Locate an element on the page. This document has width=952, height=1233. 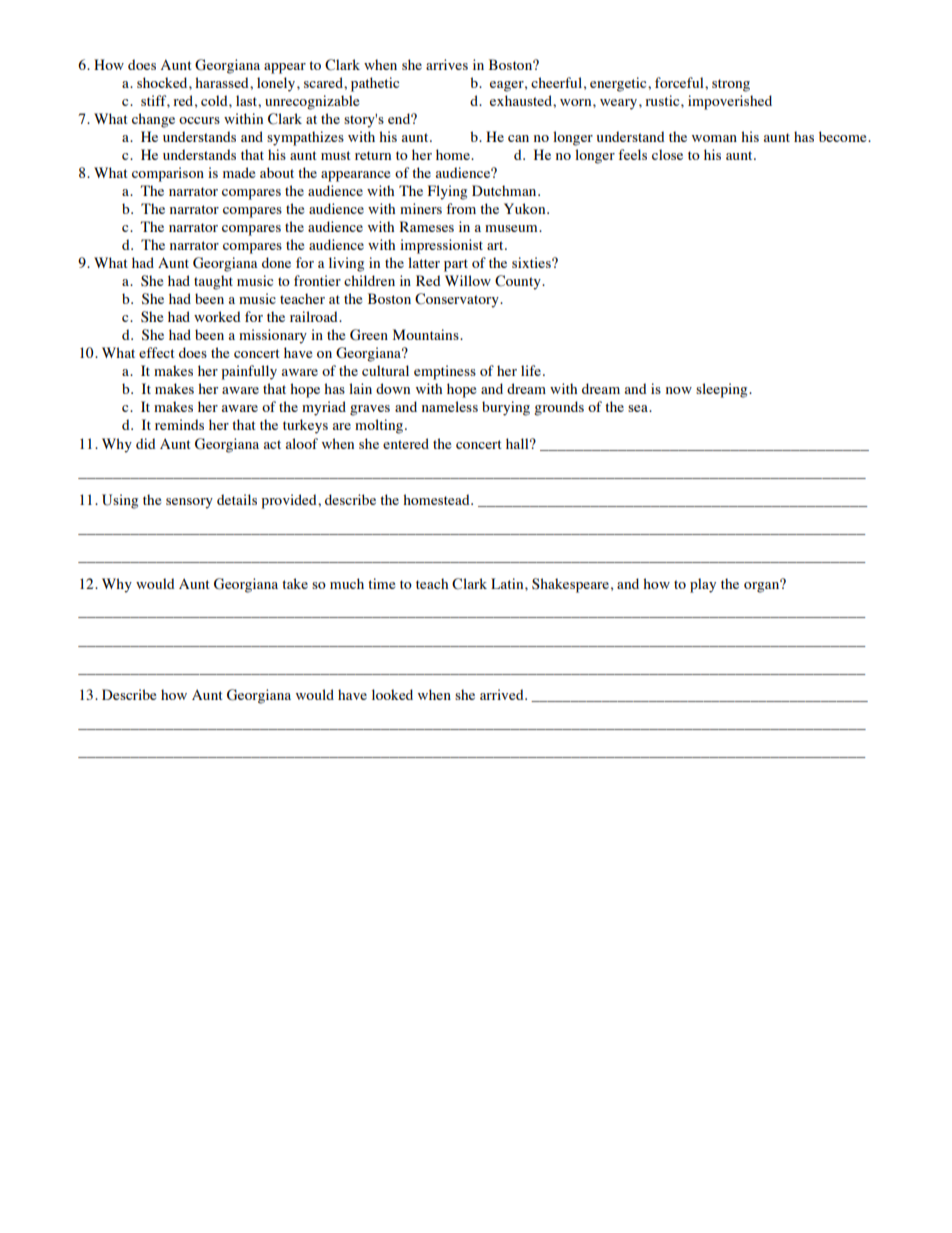
harassed is located at coordinates (223, 82).
